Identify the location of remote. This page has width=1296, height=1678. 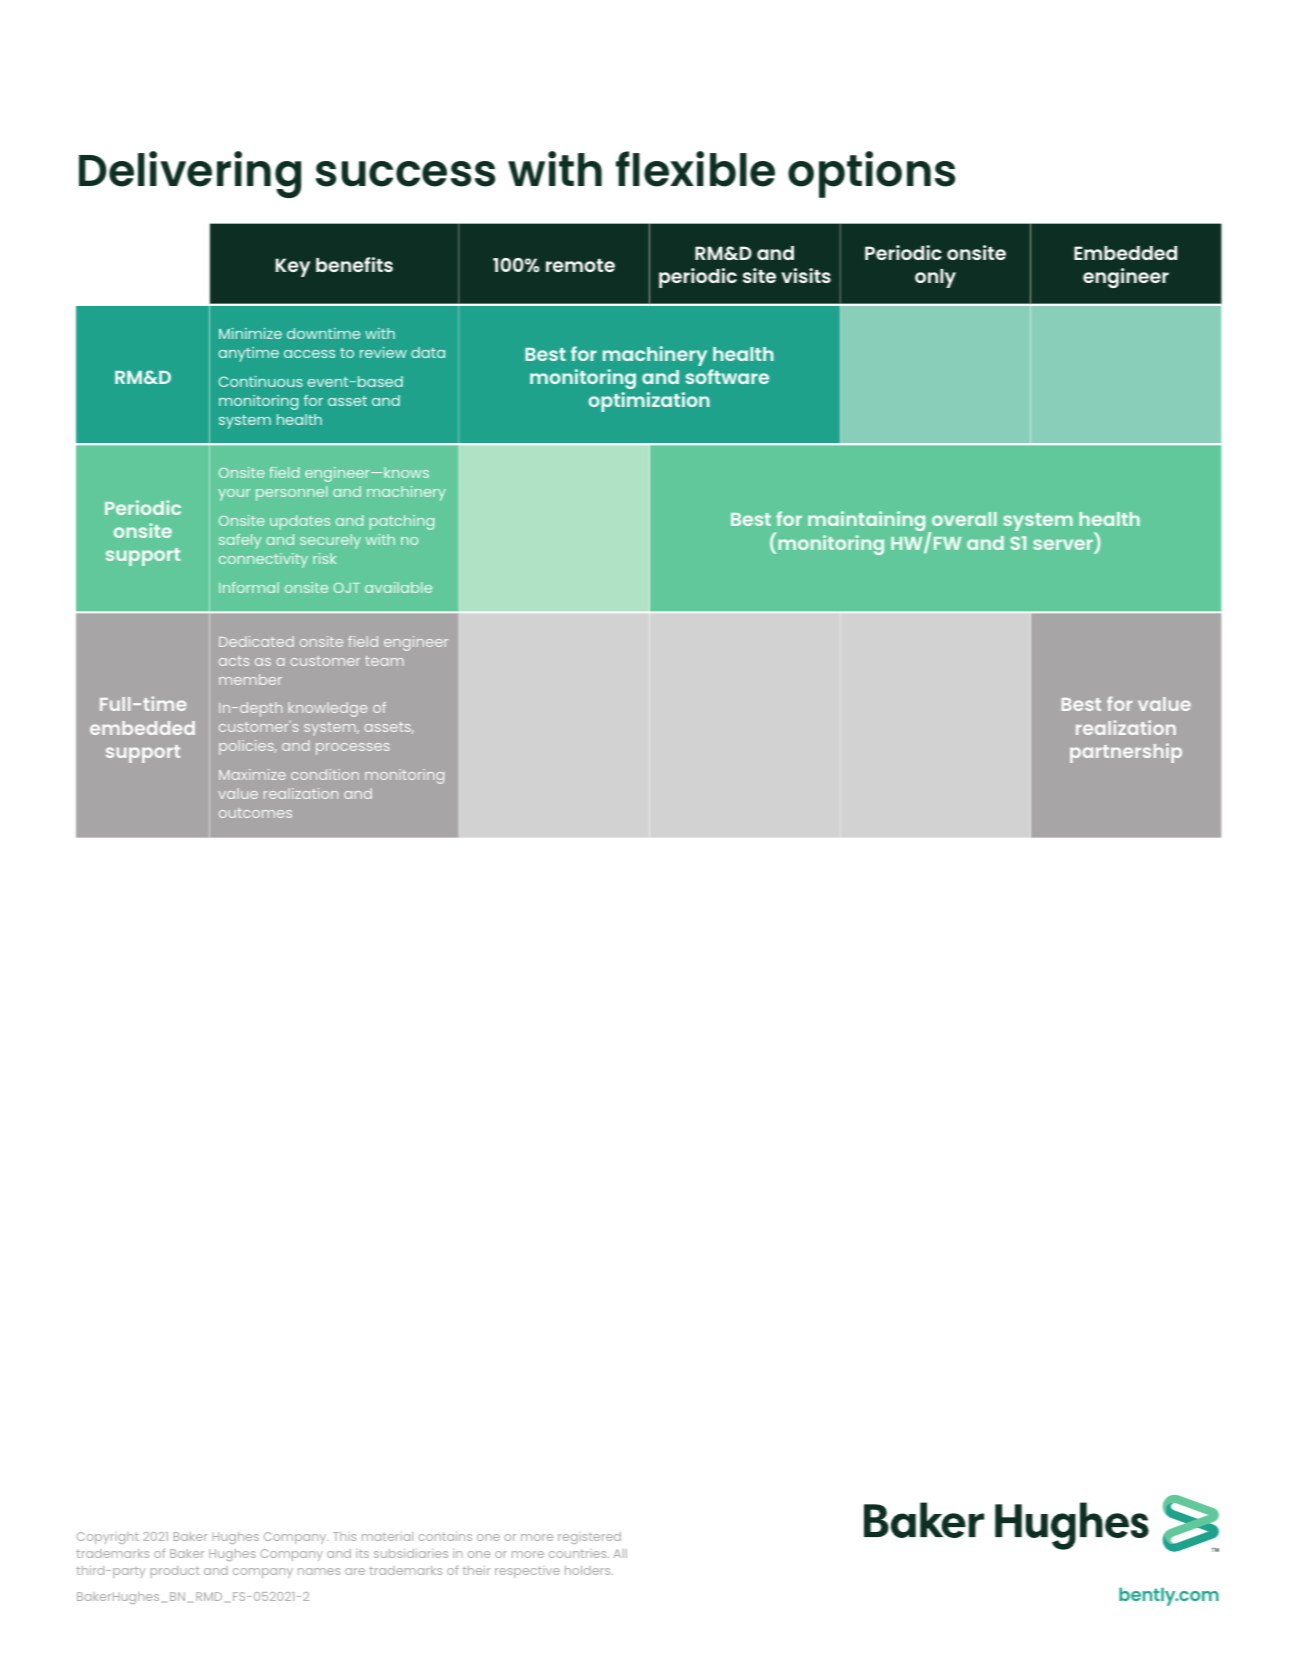
(580, 265).
